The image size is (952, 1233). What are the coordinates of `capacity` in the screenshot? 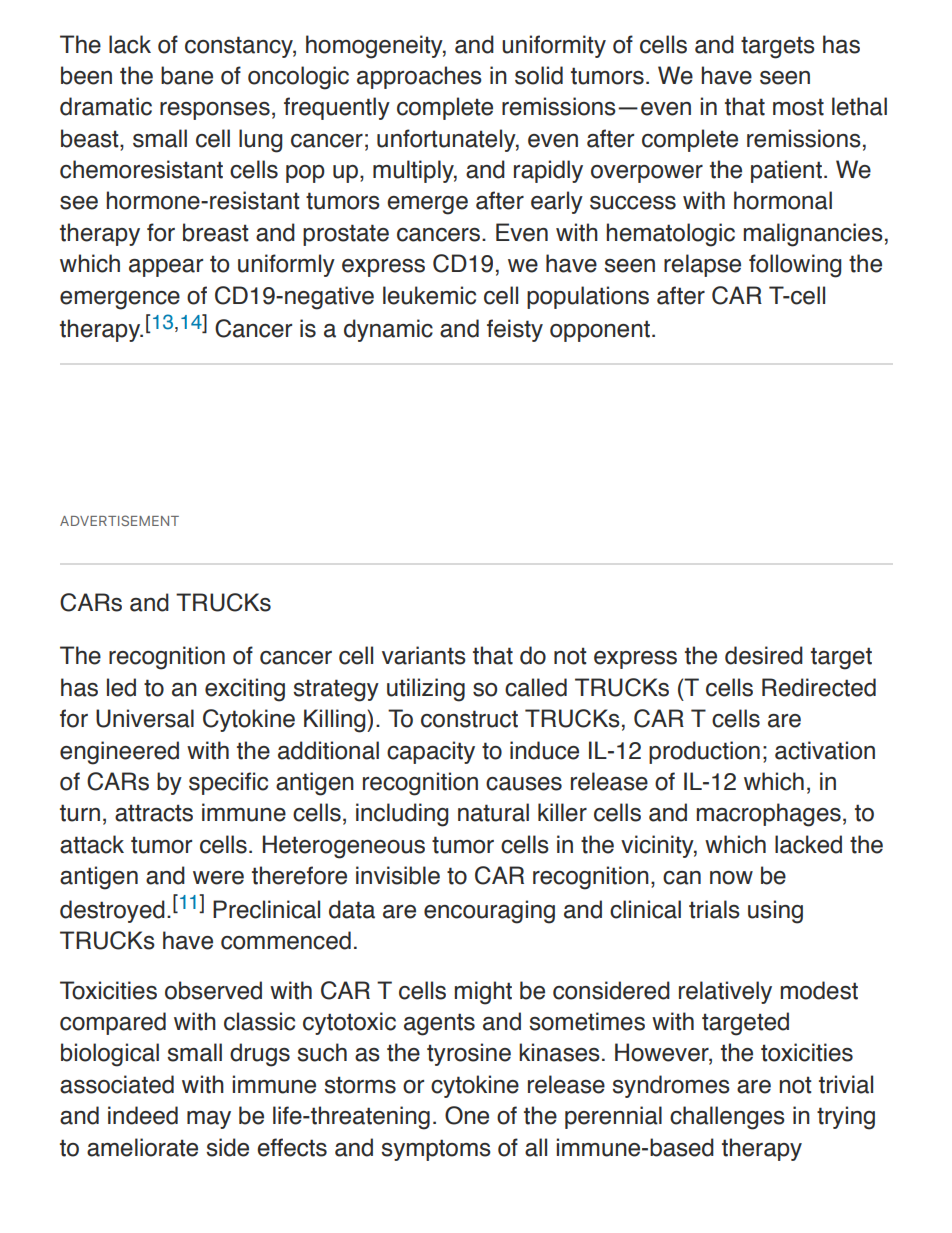 It's located at (431, 752).
